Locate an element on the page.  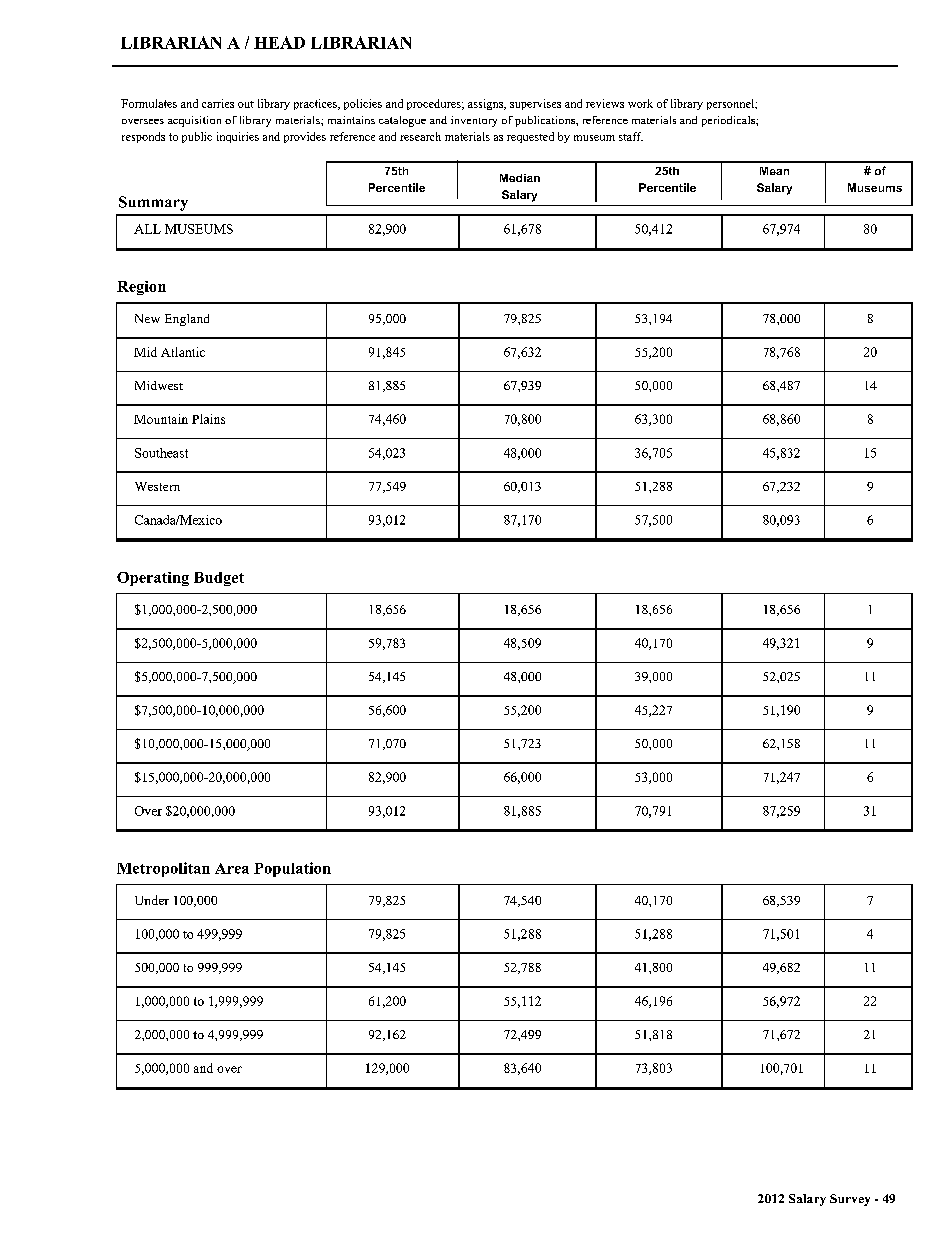
Area is located at coordinates (232, 868).
